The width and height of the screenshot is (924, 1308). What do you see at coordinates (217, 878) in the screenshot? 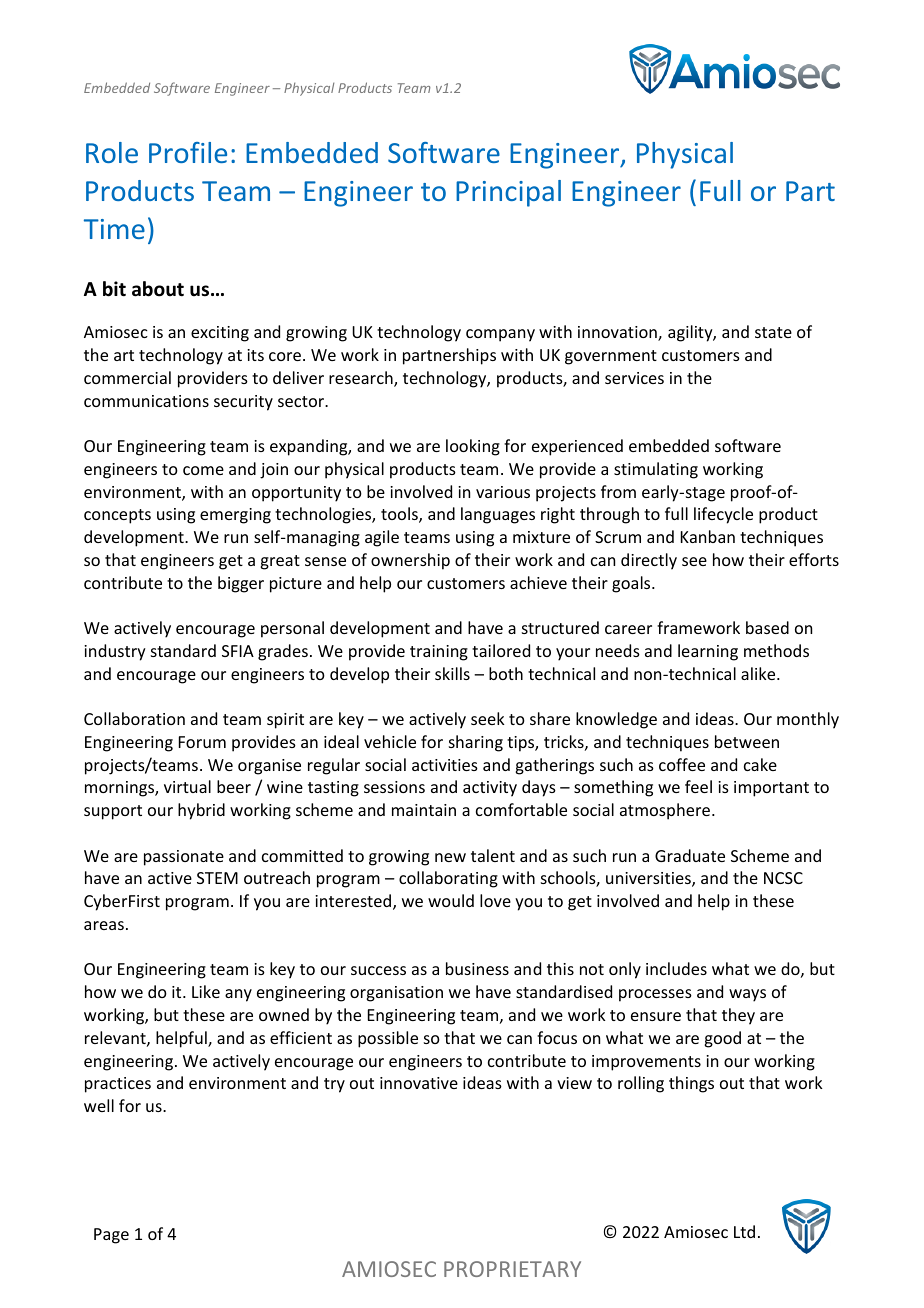
I see `STEM` at bounding box center [217, 878].
